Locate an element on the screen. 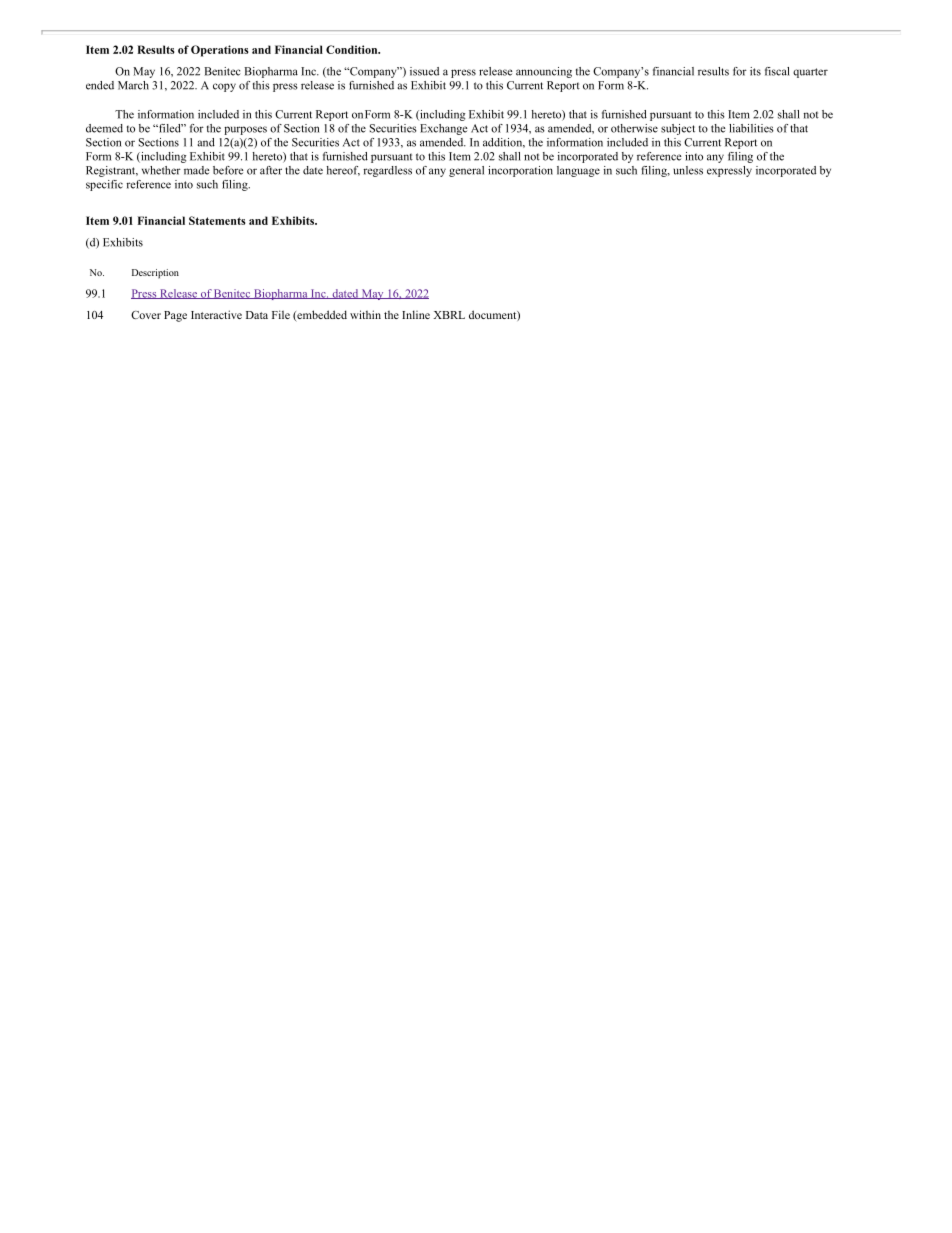 This screenshot has width=952, height=1233. language is located at coordinates (578, 171).
